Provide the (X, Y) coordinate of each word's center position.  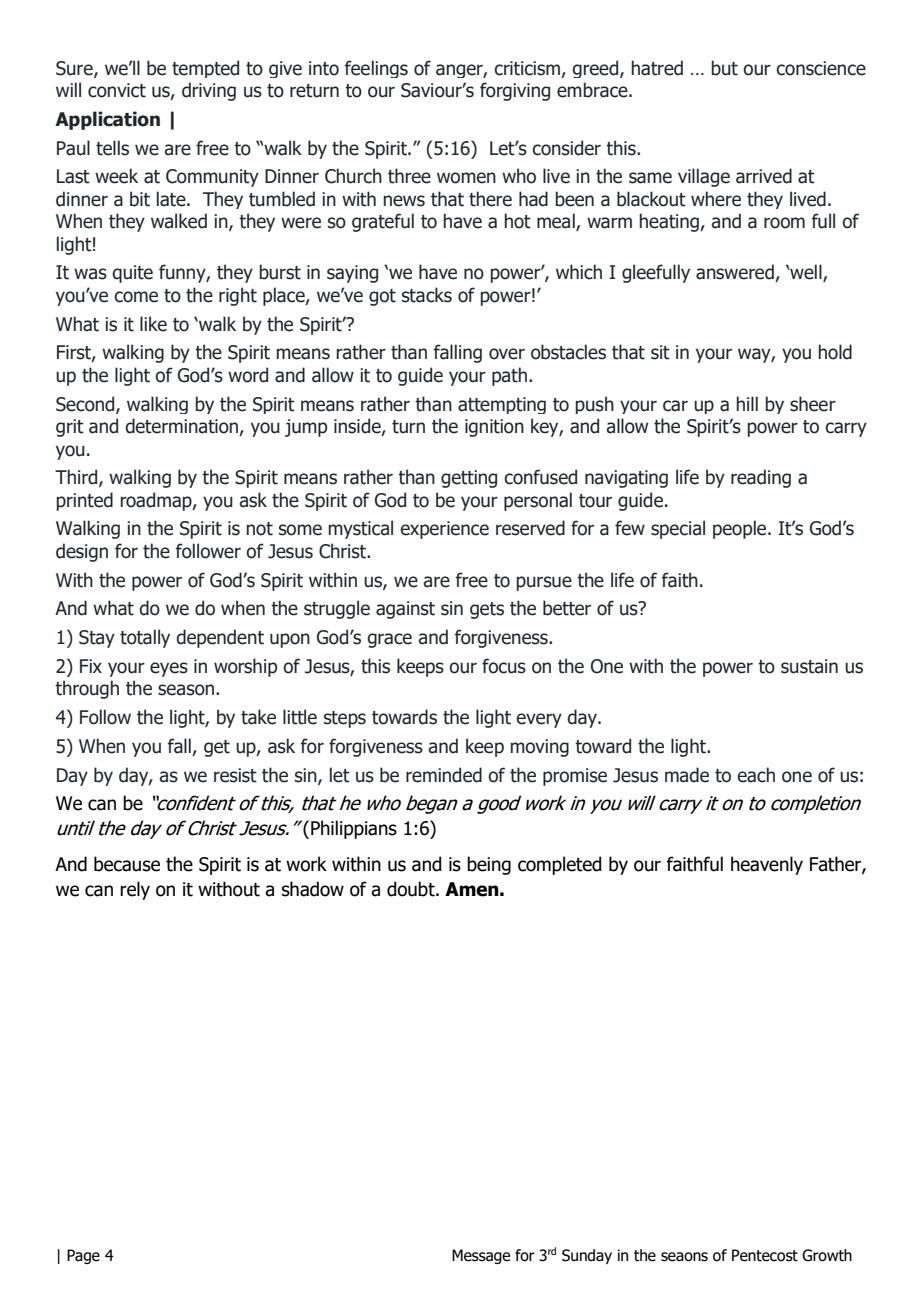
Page (83, 1256)
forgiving (515, 91)
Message (481, 1256)
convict (117, 90)
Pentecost (765, 1255)
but (725, 68)
